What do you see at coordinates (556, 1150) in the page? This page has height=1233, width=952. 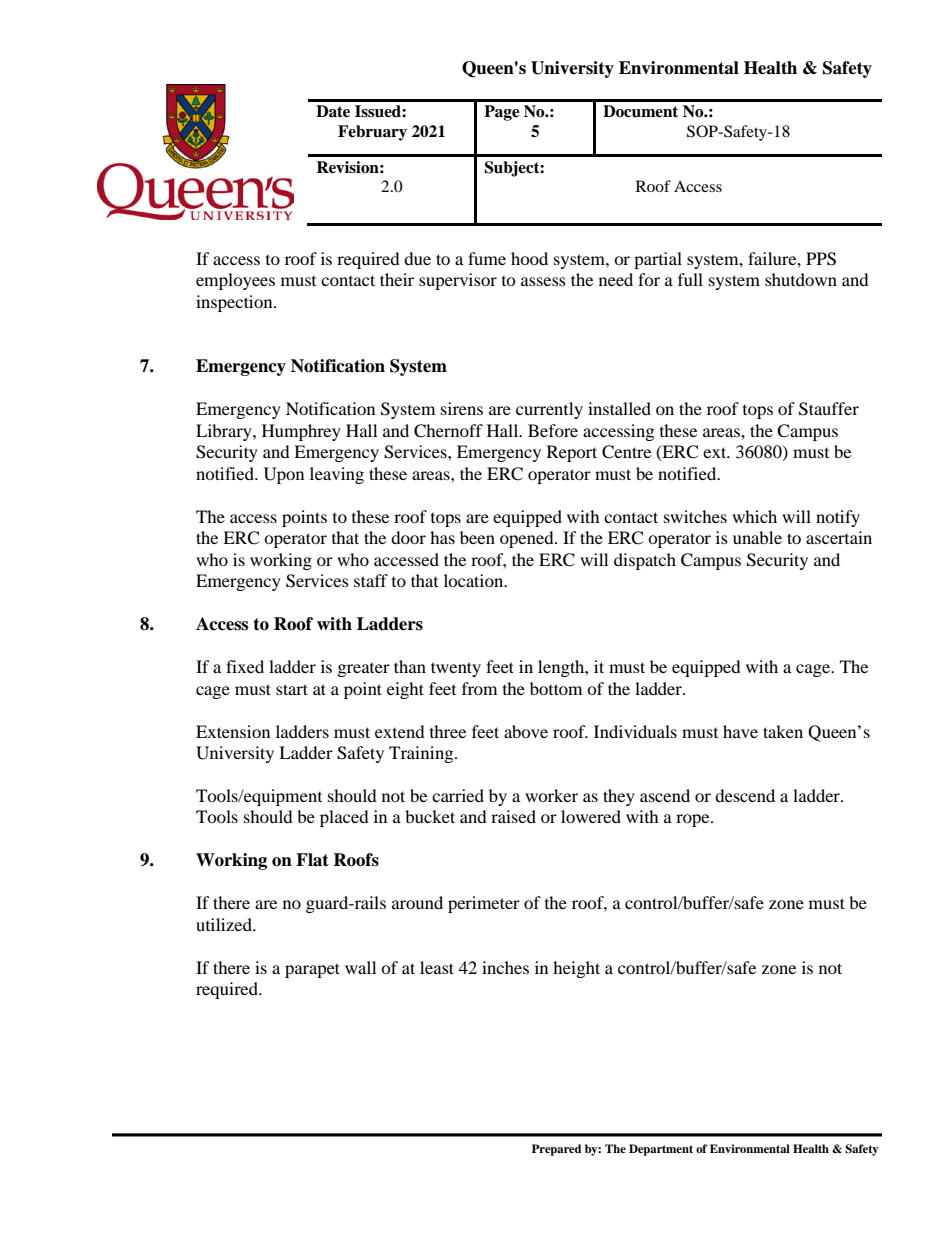 I see `Prepared` at bounding box center [556, 1150].
